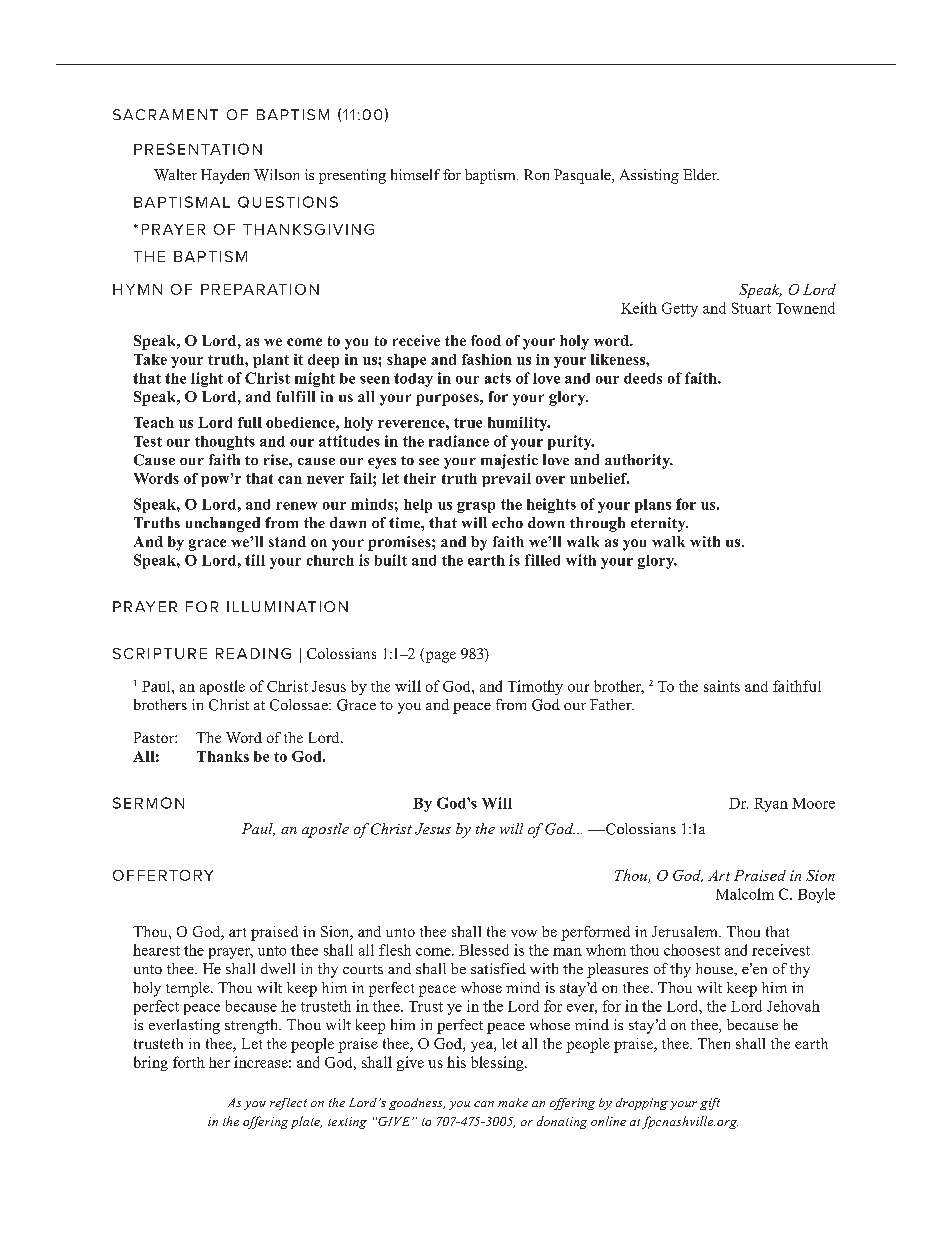 The image size is (952, 1233). I want to click on vow, so click(524, 933).
